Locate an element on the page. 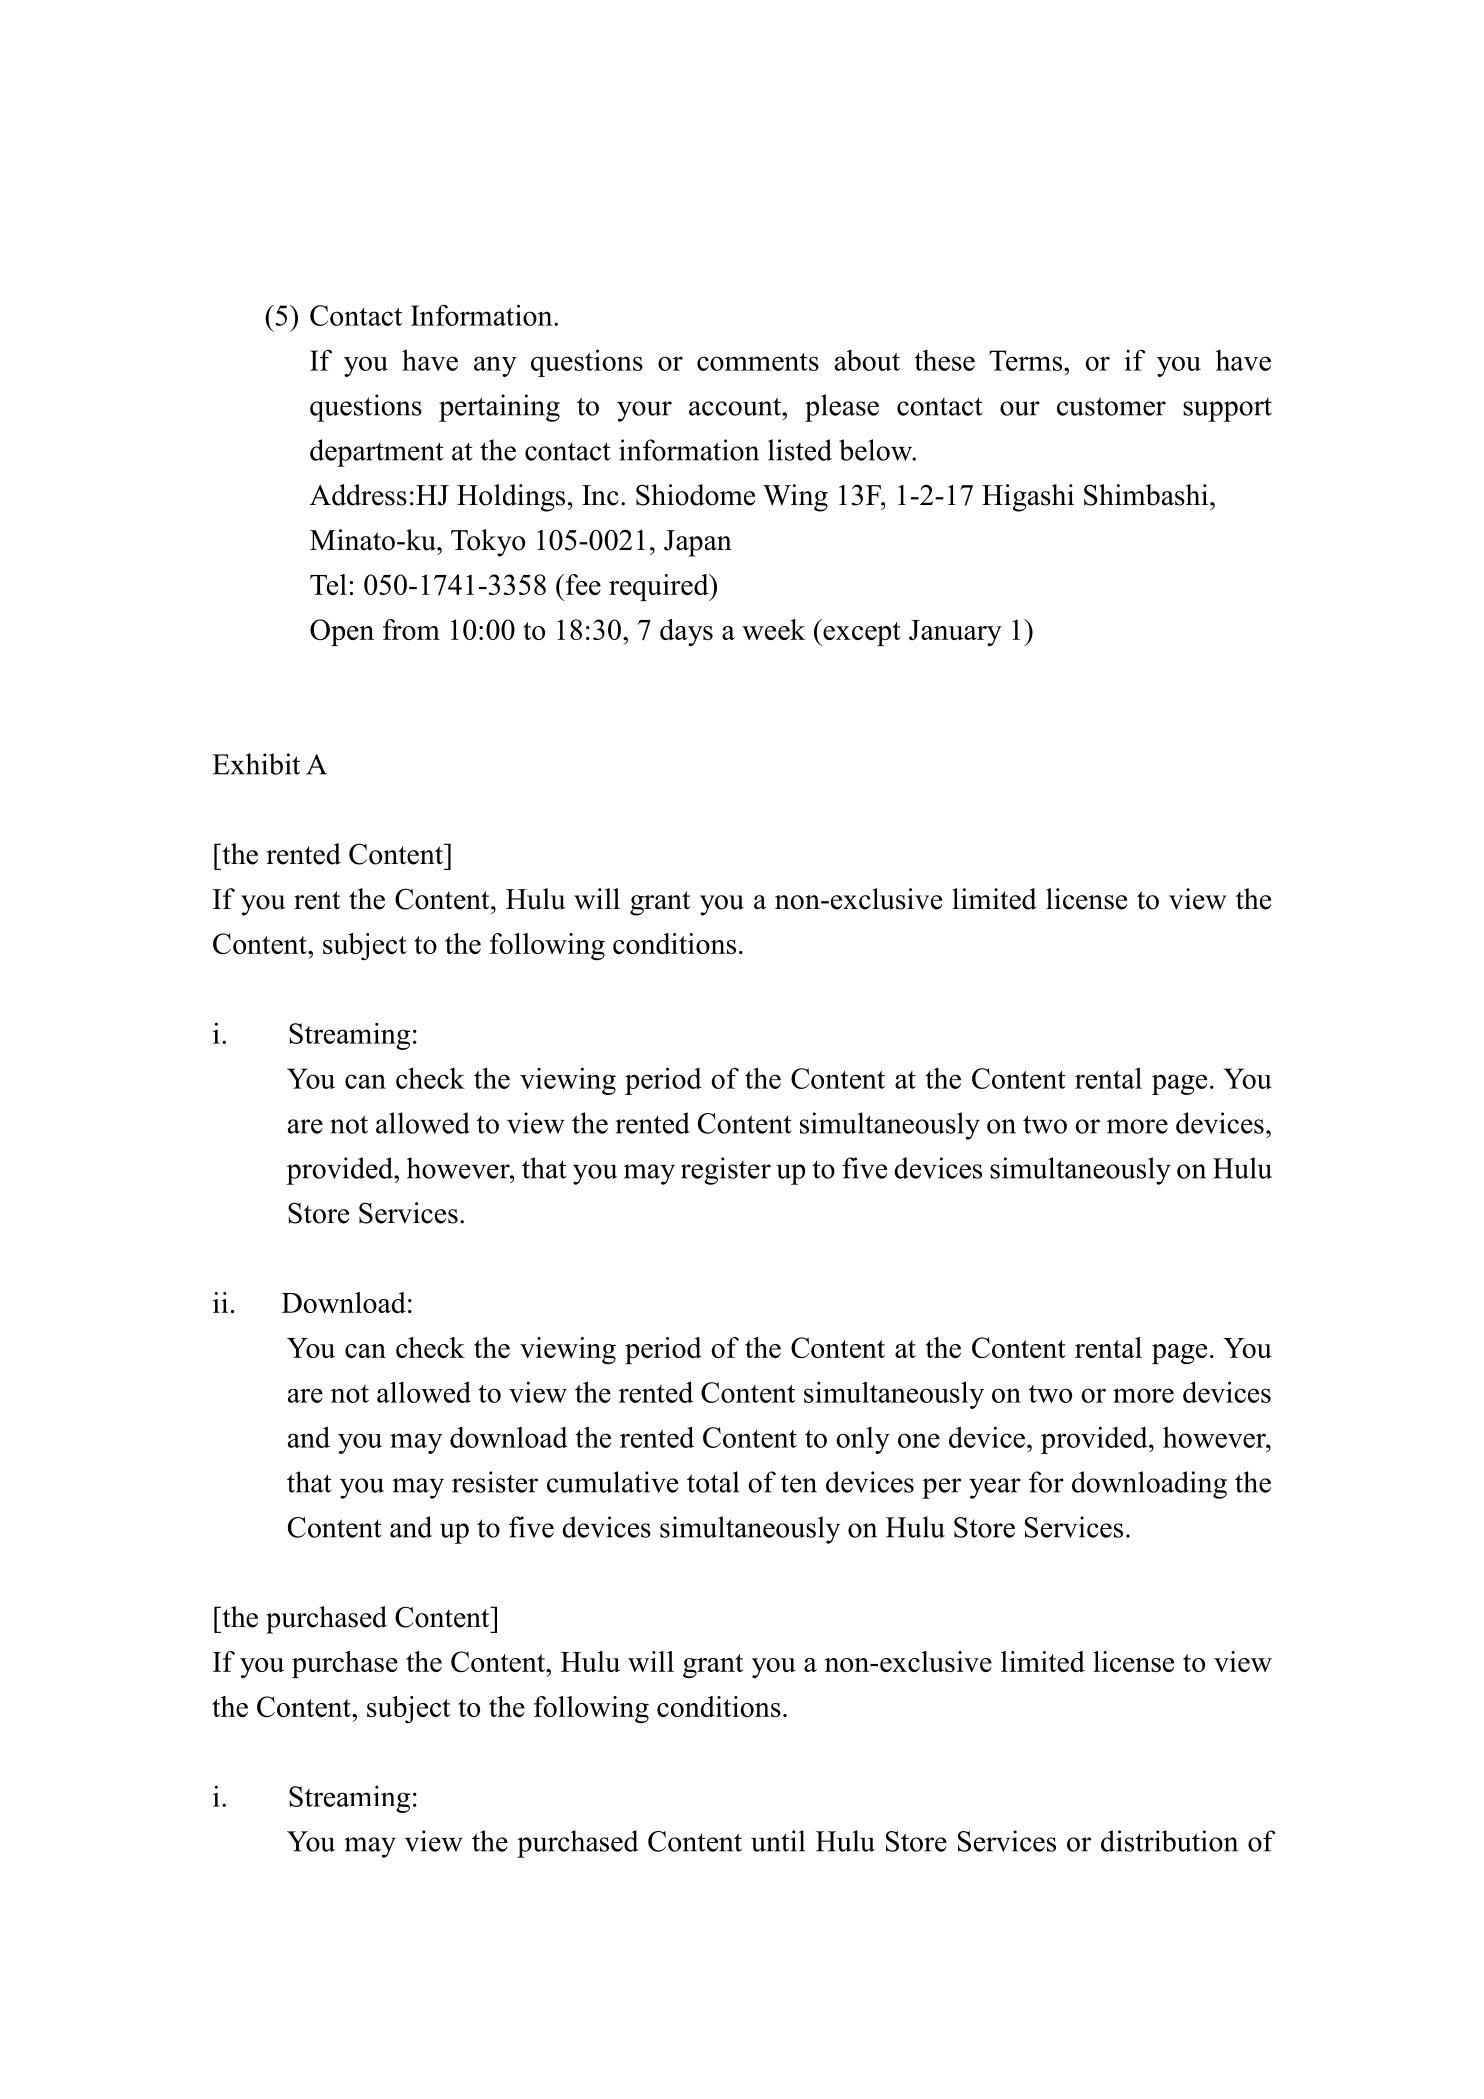  department is located at coordinates (377, 453).
